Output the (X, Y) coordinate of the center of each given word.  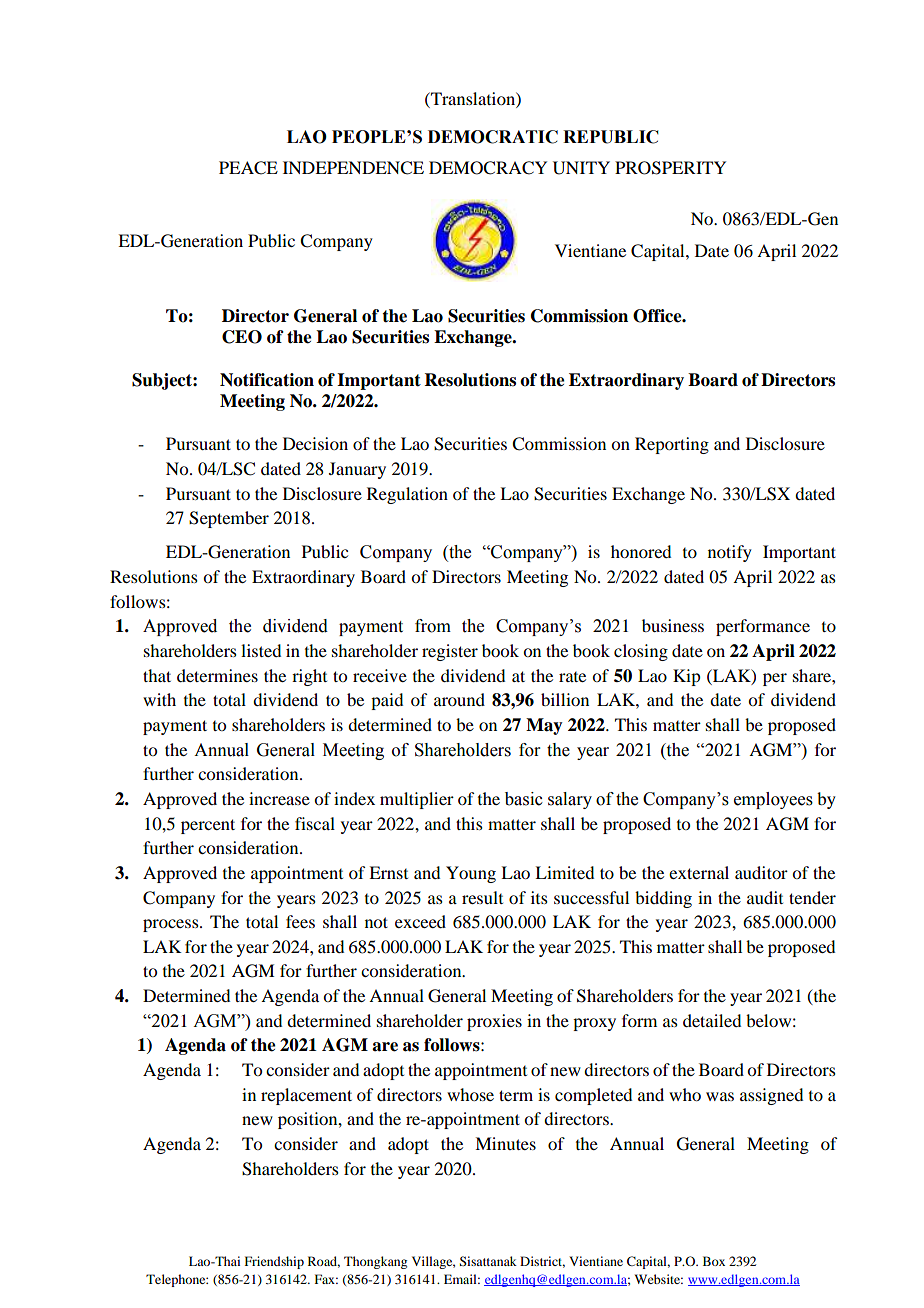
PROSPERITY (670, 168)
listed (261, 650)
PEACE (248, 168)
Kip (686, 677)
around (459, 699)
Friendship (274, 1262)
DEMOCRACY (488, 168)
